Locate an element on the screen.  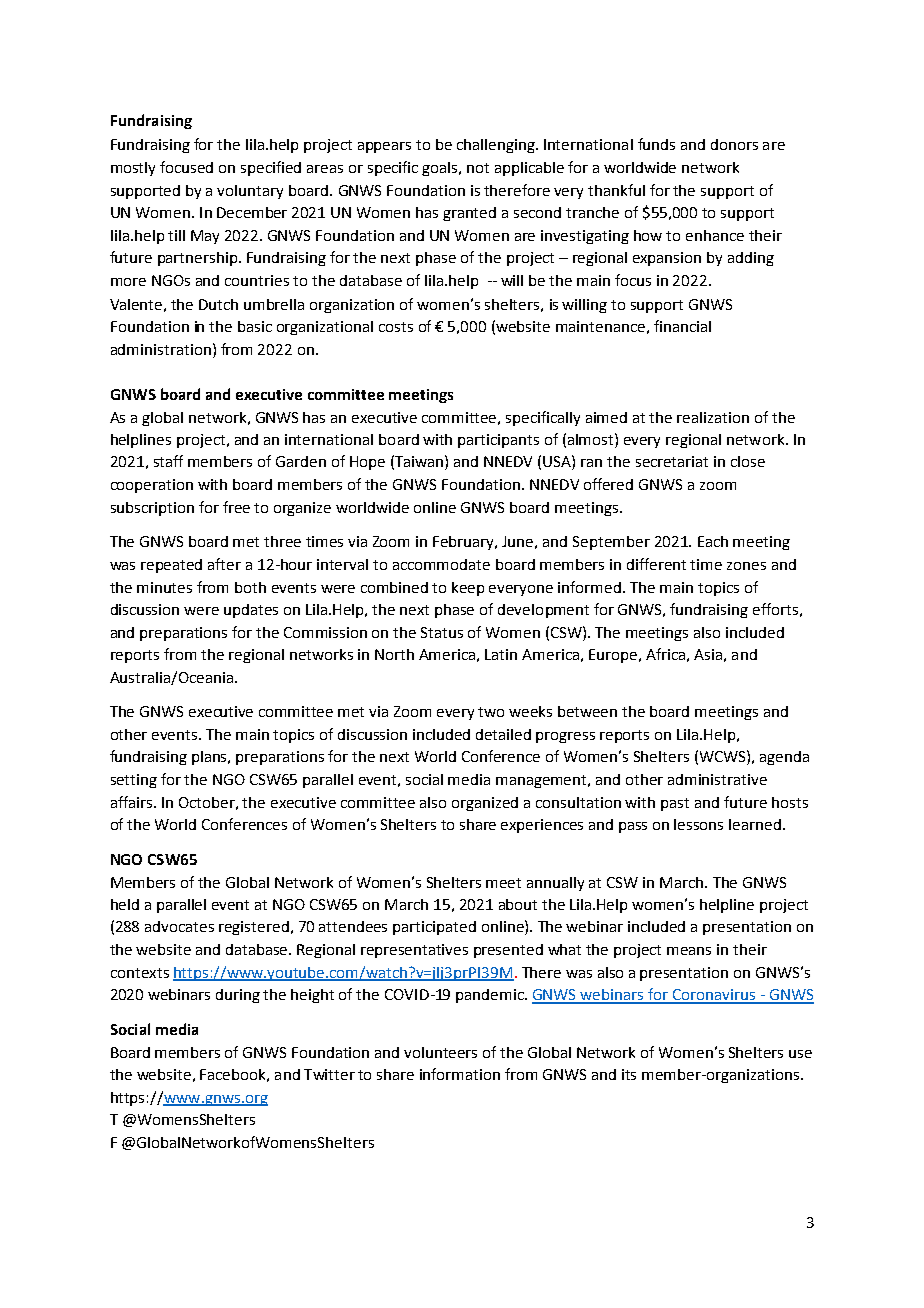
plans is located at coordinates (211, 758).
